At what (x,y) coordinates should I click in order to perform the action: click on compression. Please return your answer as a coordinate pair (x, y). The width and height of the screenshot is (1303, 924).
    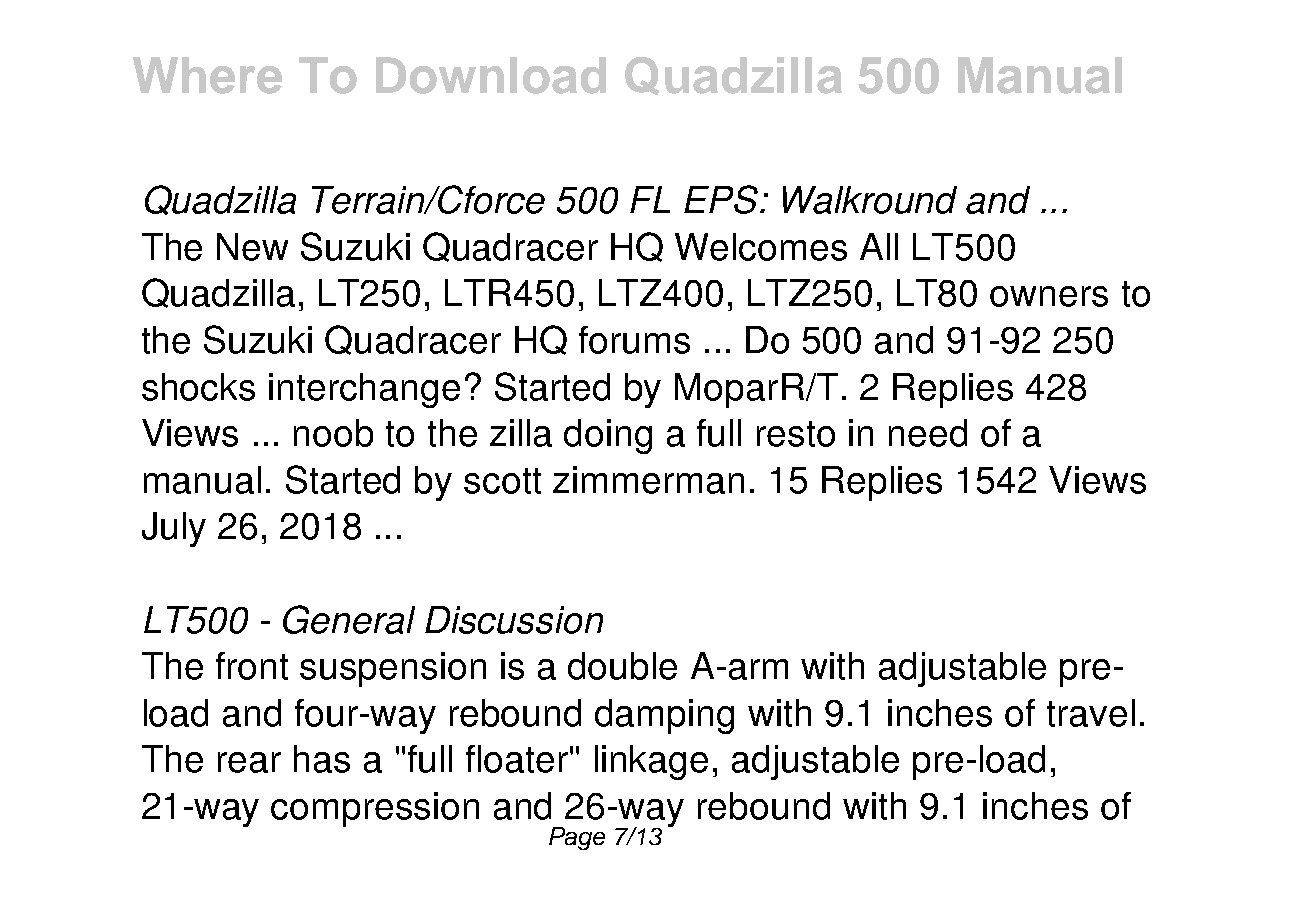
    Looking at the image, I should click on (375, 809).
